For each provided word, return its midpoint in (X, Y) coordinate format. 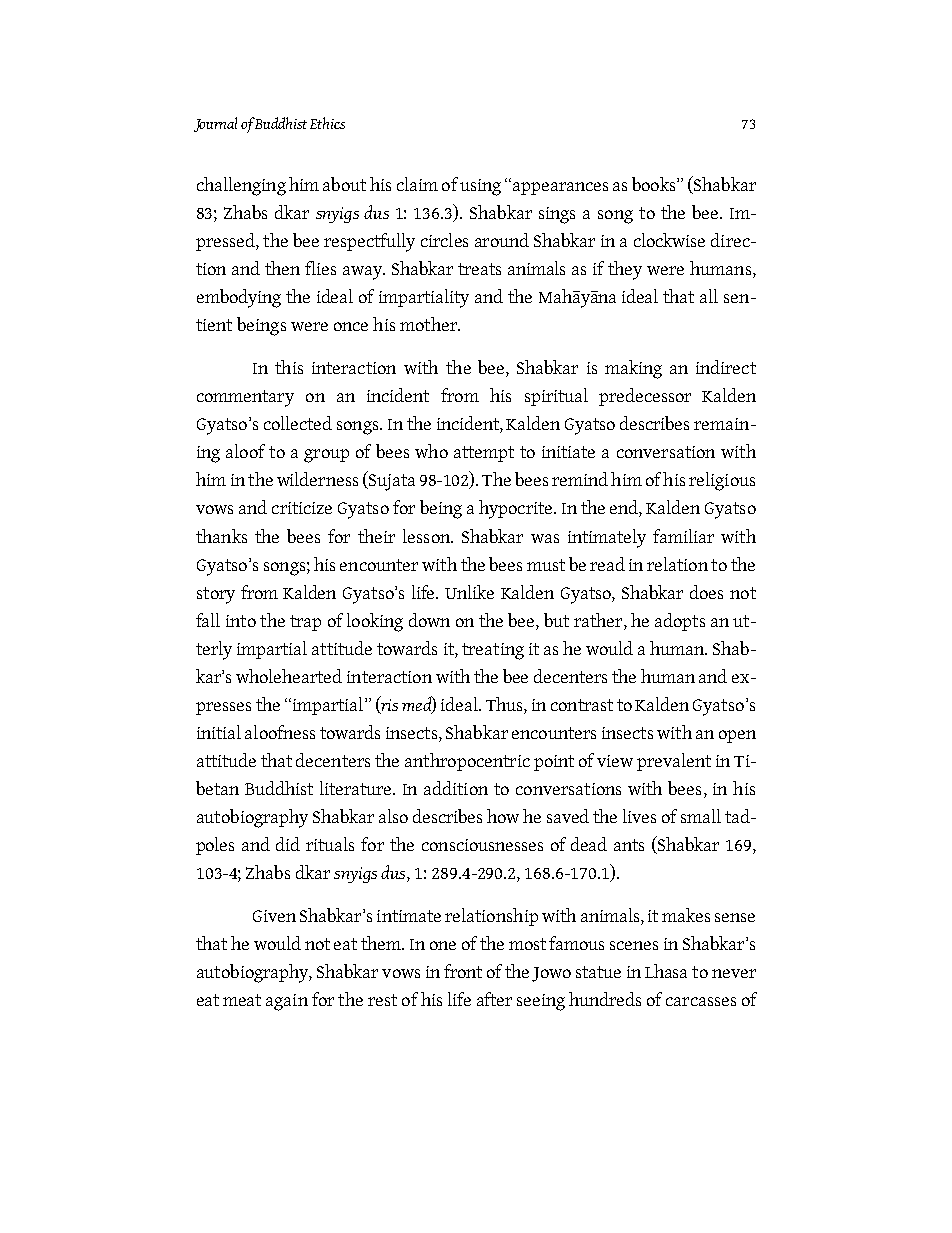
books (655, 184)
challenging (241, 186)
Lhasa (666, 971)
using (480, 187)
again (287, 1002)
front (463, 971)
